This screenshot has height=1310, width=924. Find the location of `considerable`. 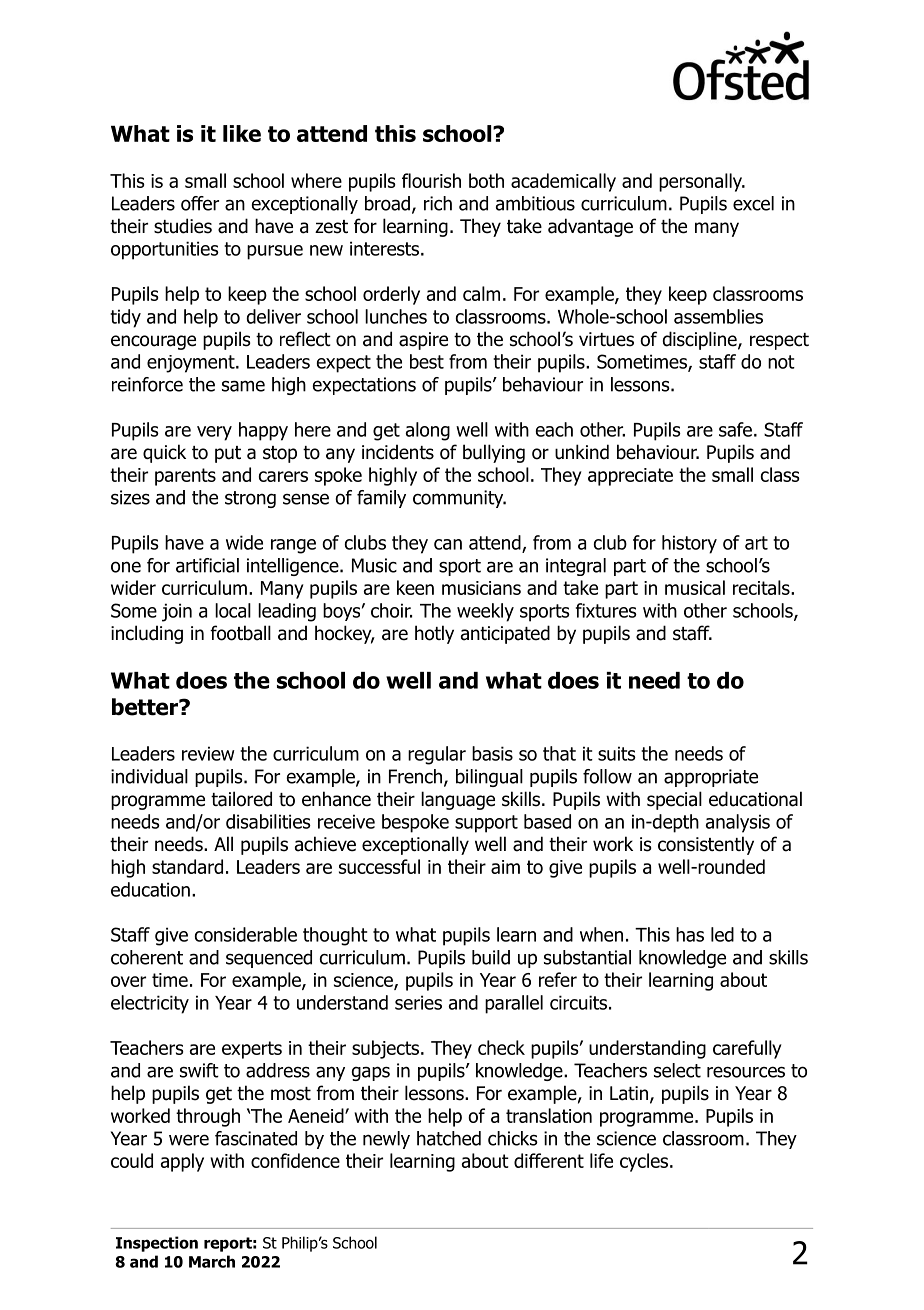

considerable is located at coordinates (246, 934).
